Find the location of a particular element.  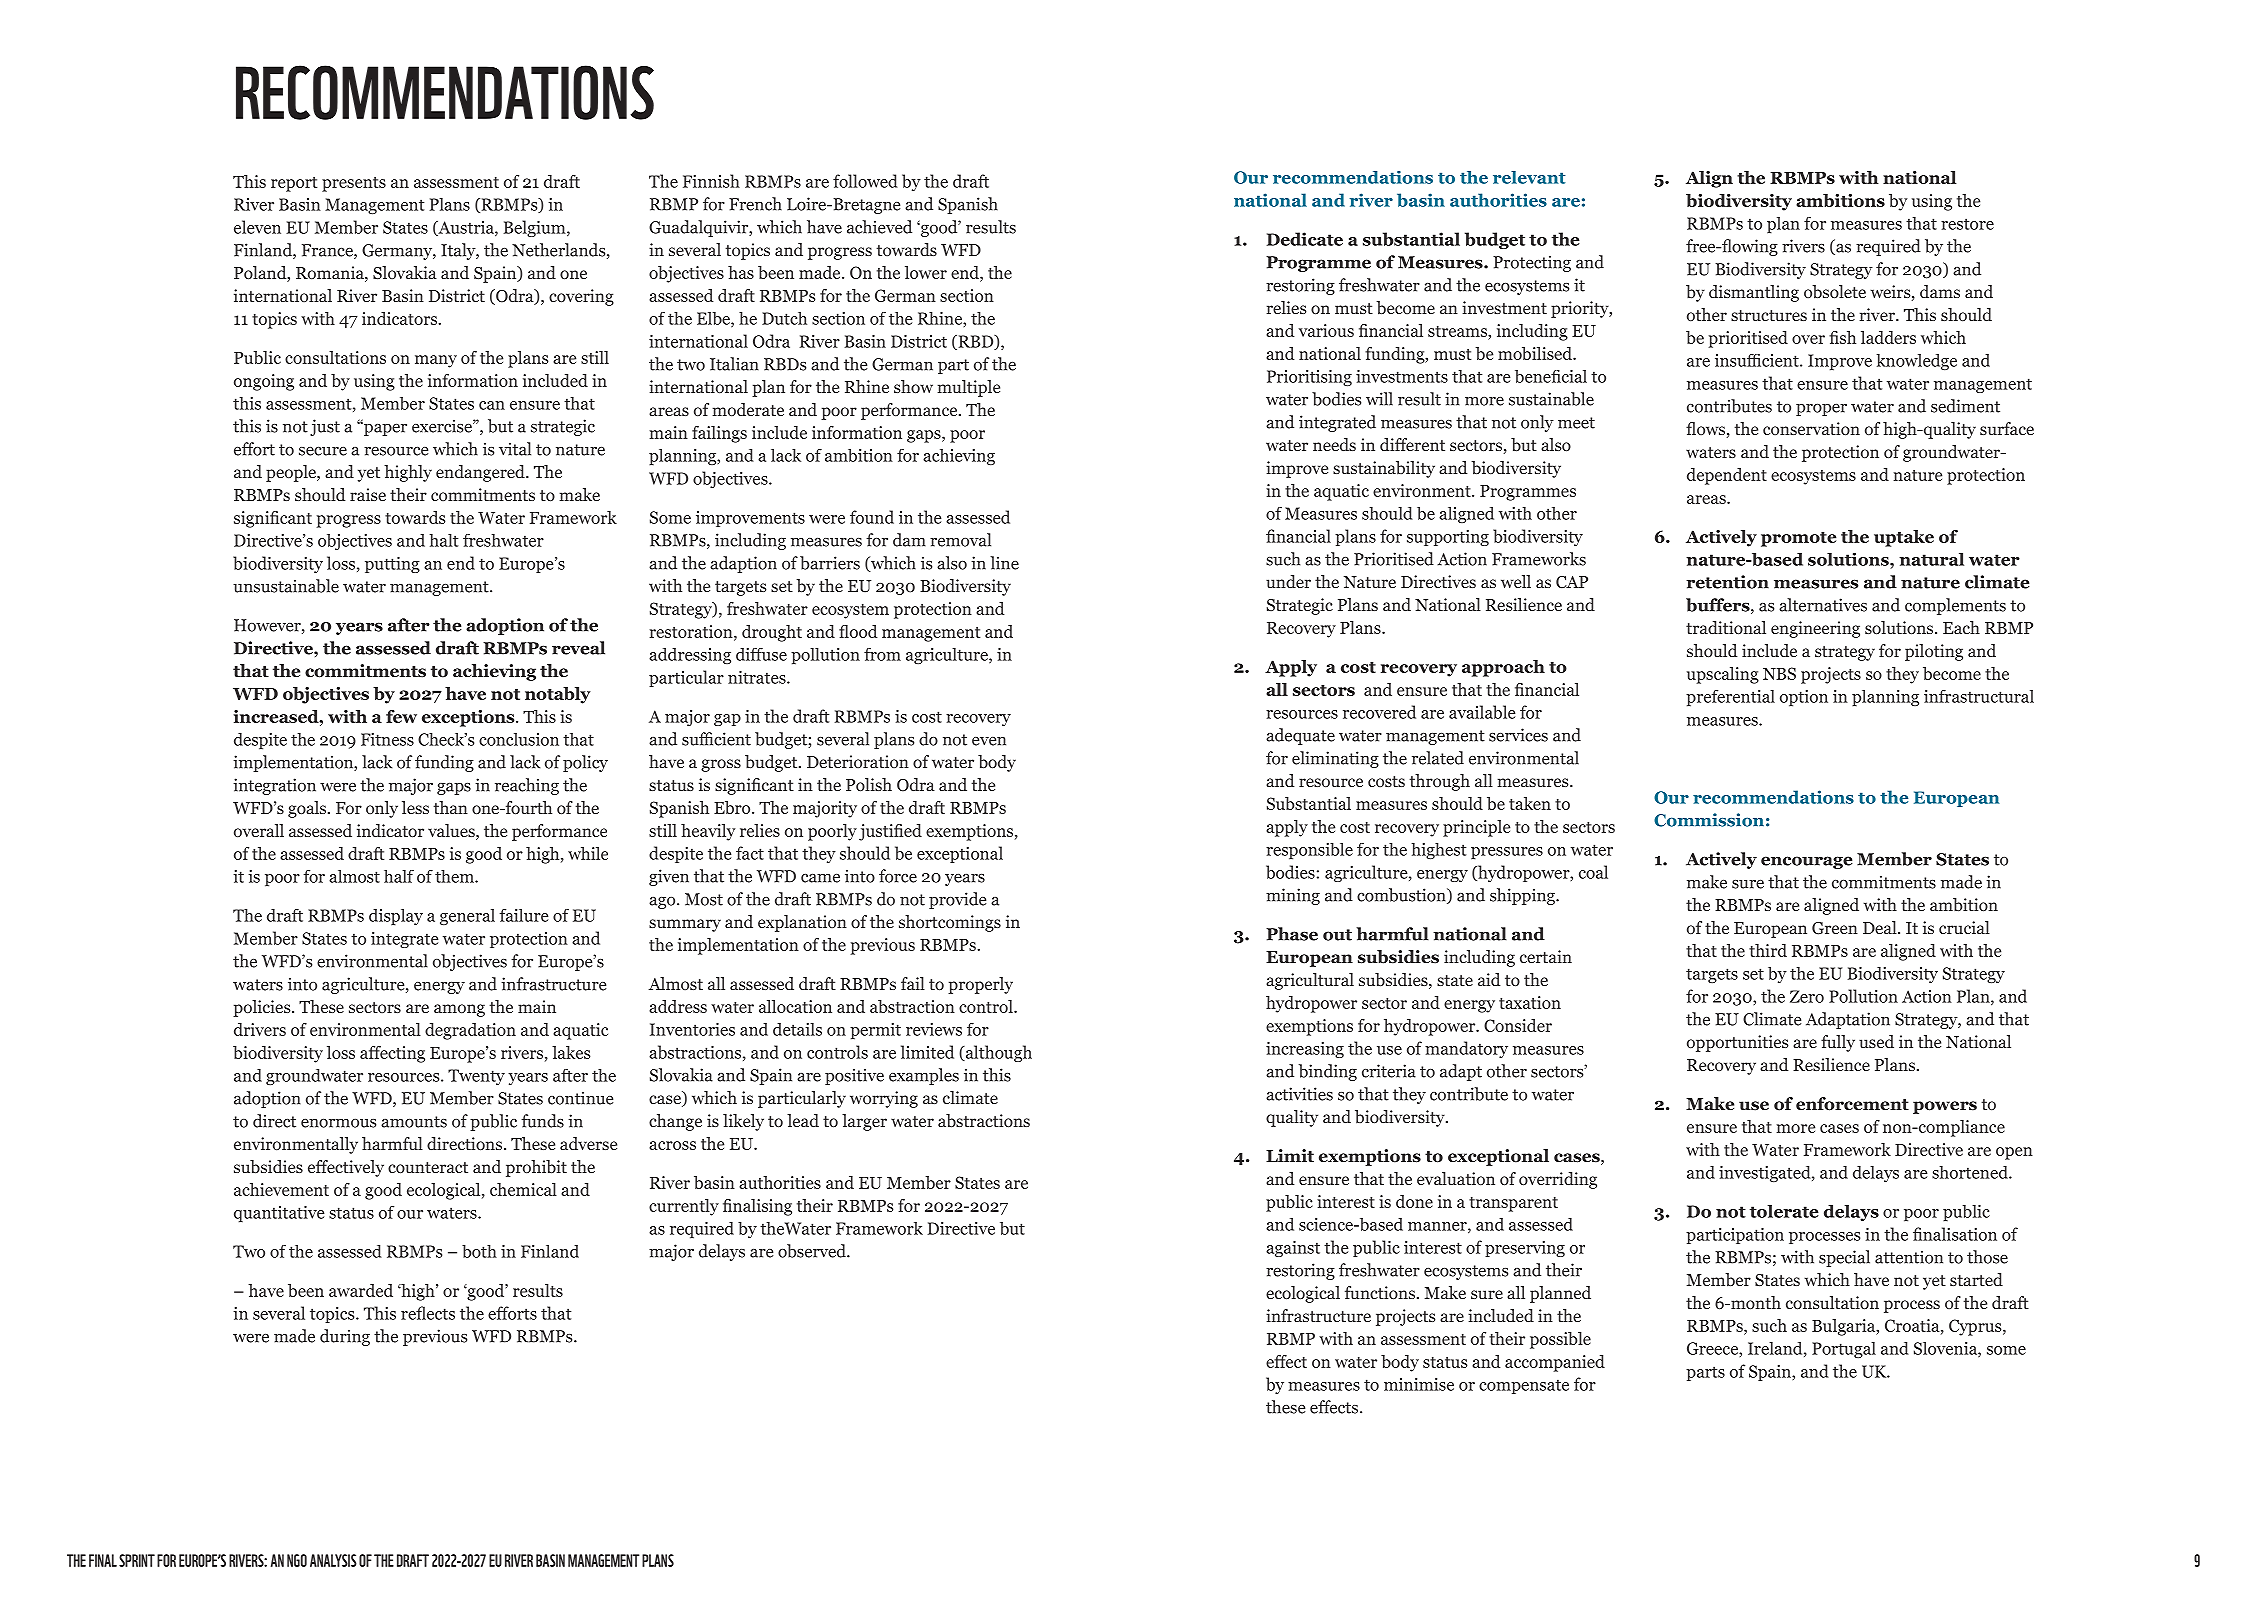

achieved is located at coordinates (879, 227).
